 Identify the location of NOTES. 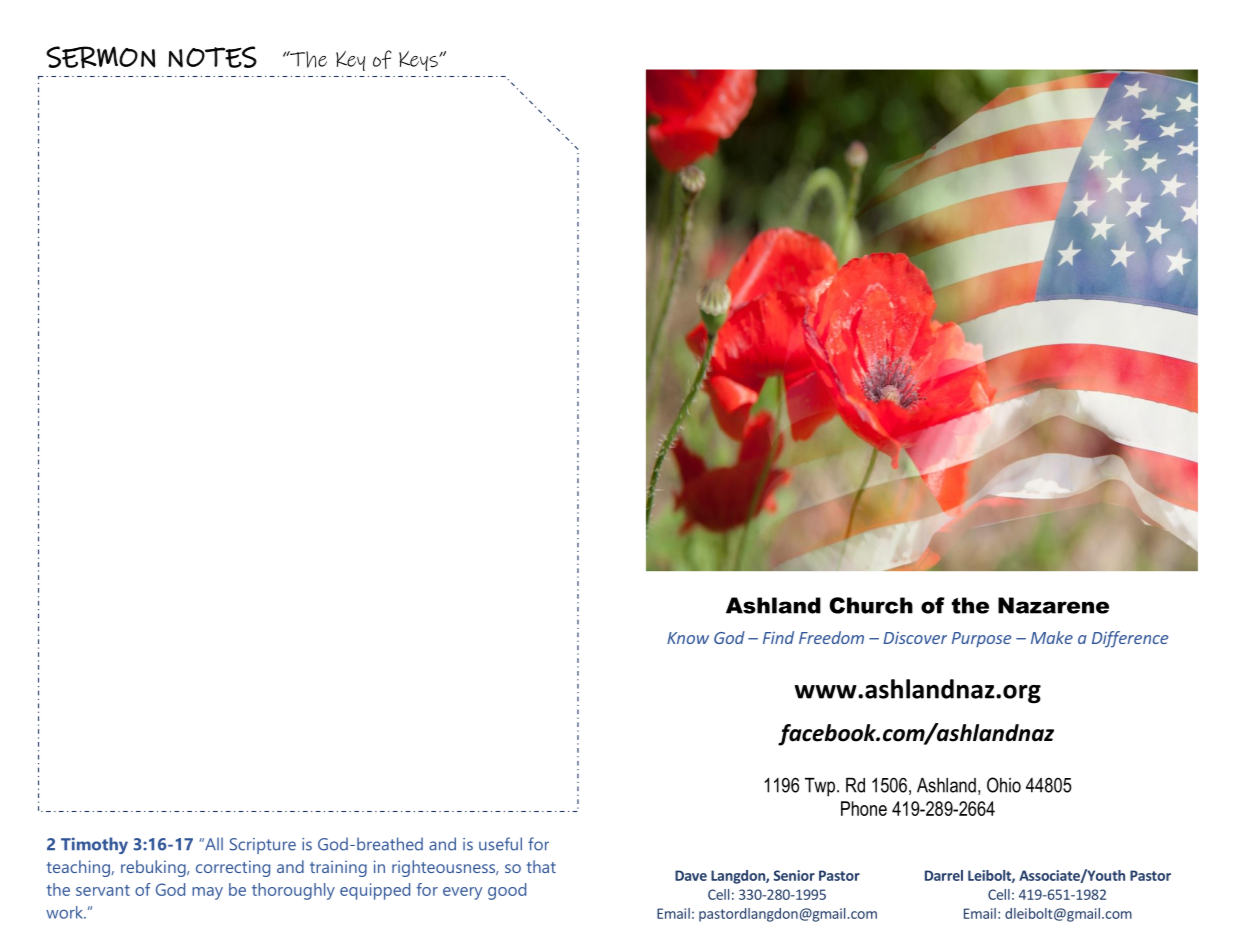
(212, 57).
